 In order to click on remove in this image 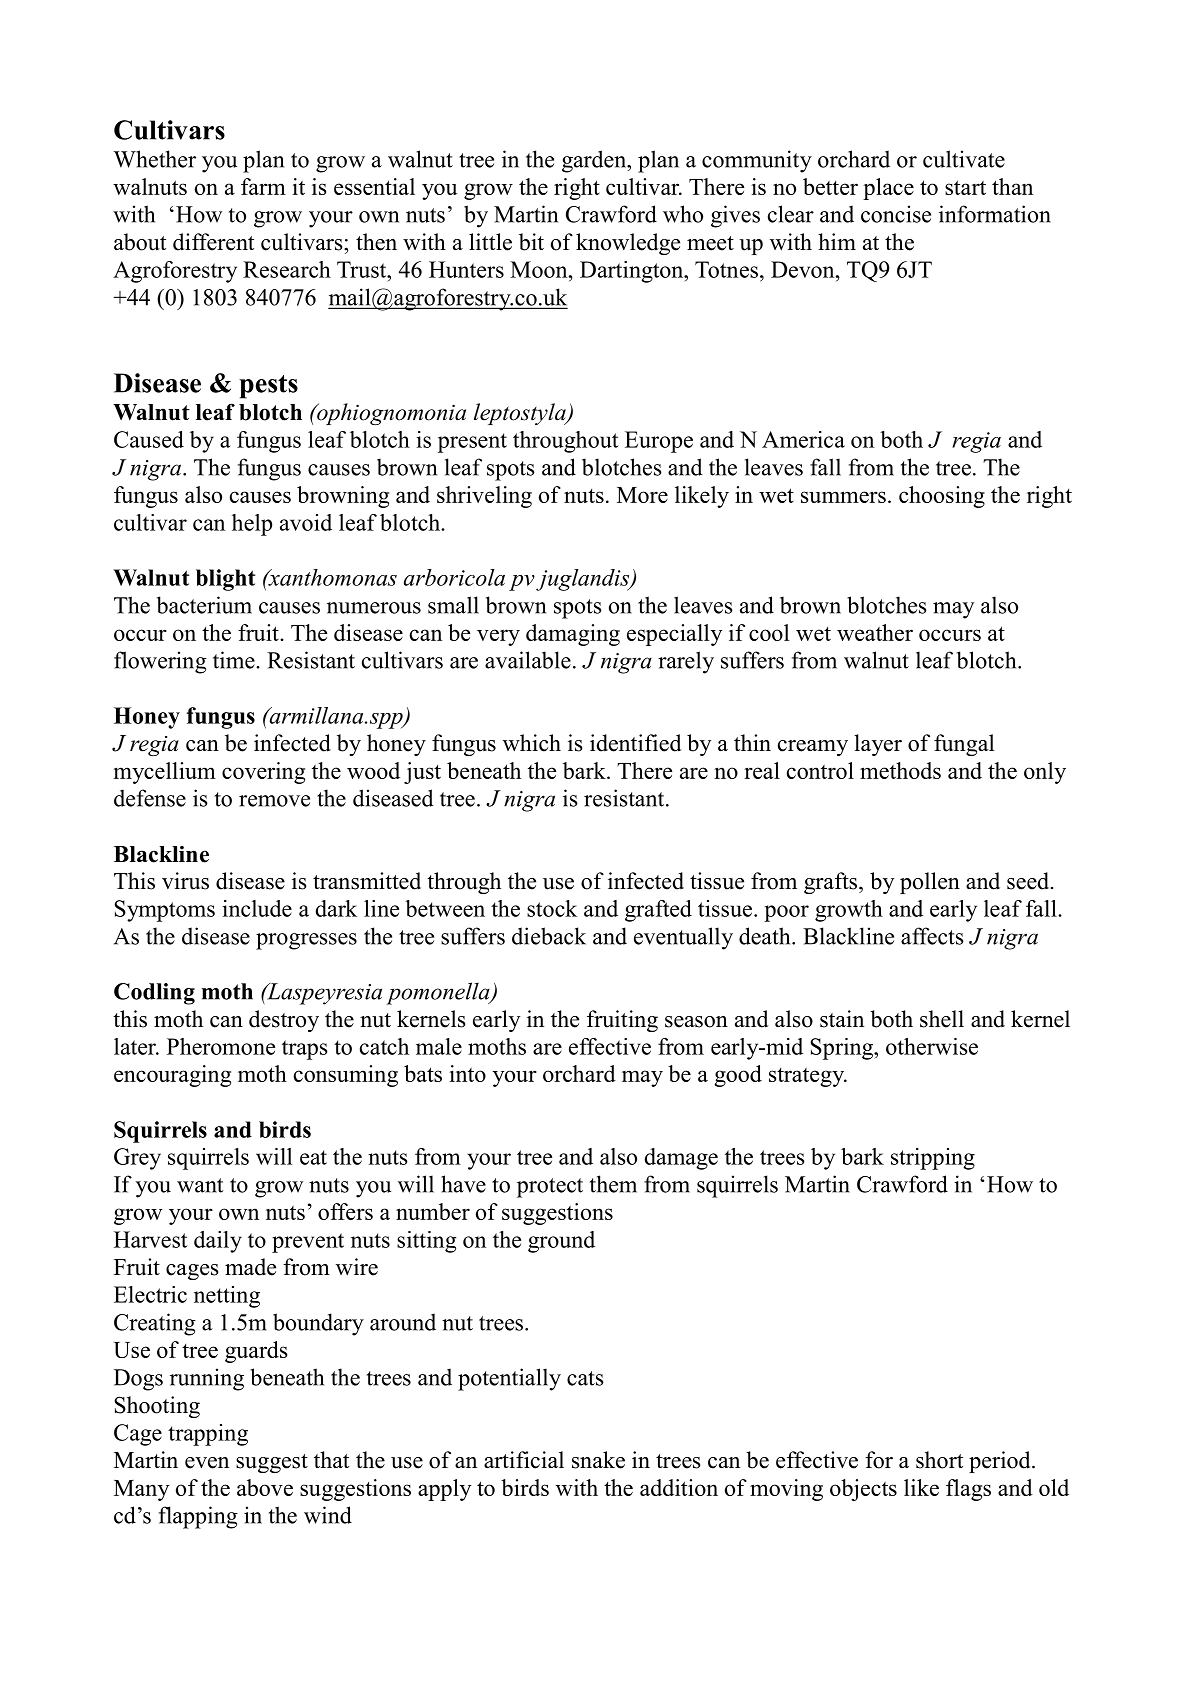, I will do `click(274, 801)`.
